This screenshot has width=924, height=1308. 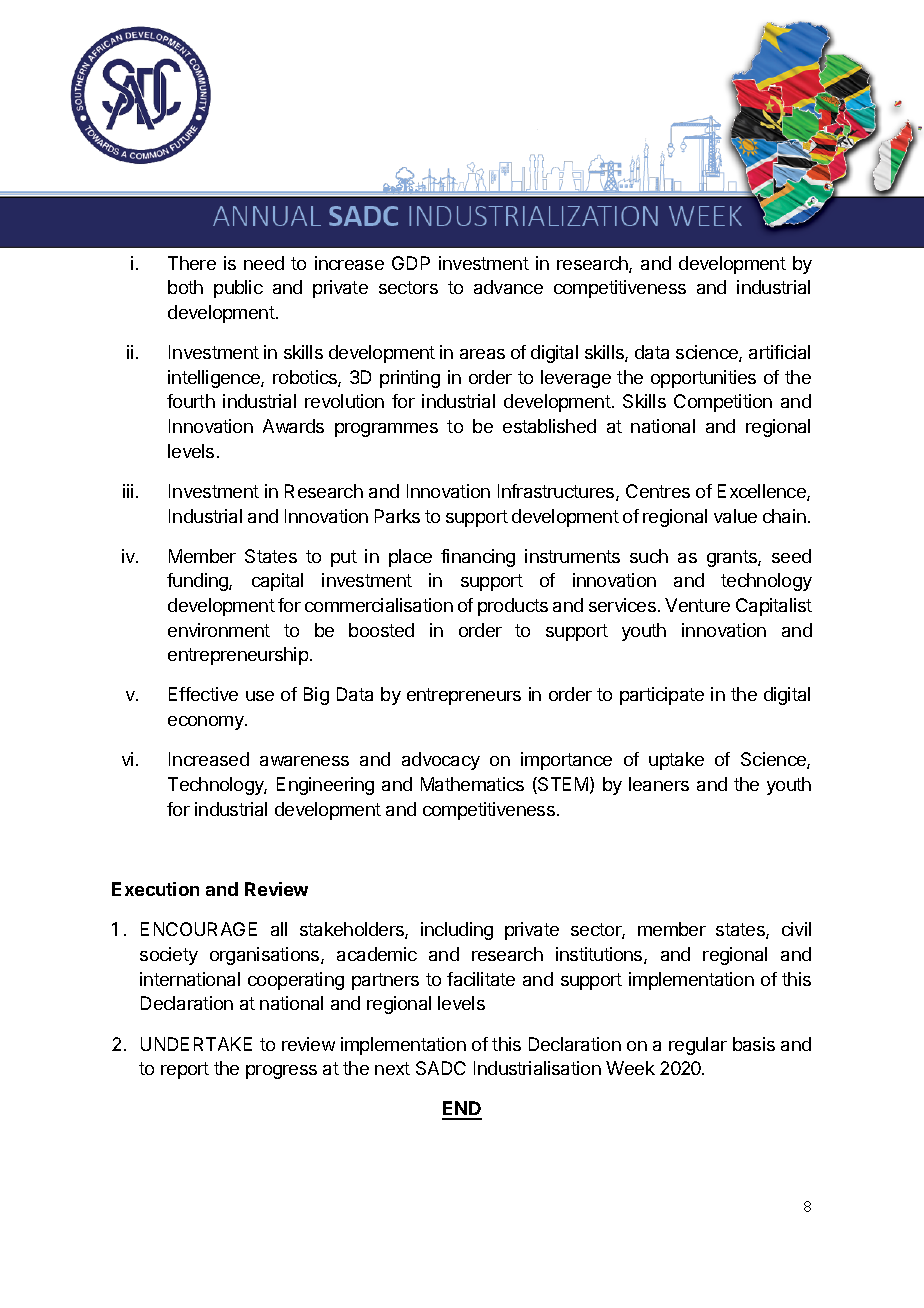 I want to click on SADC, so click(x=441, y=1068).
